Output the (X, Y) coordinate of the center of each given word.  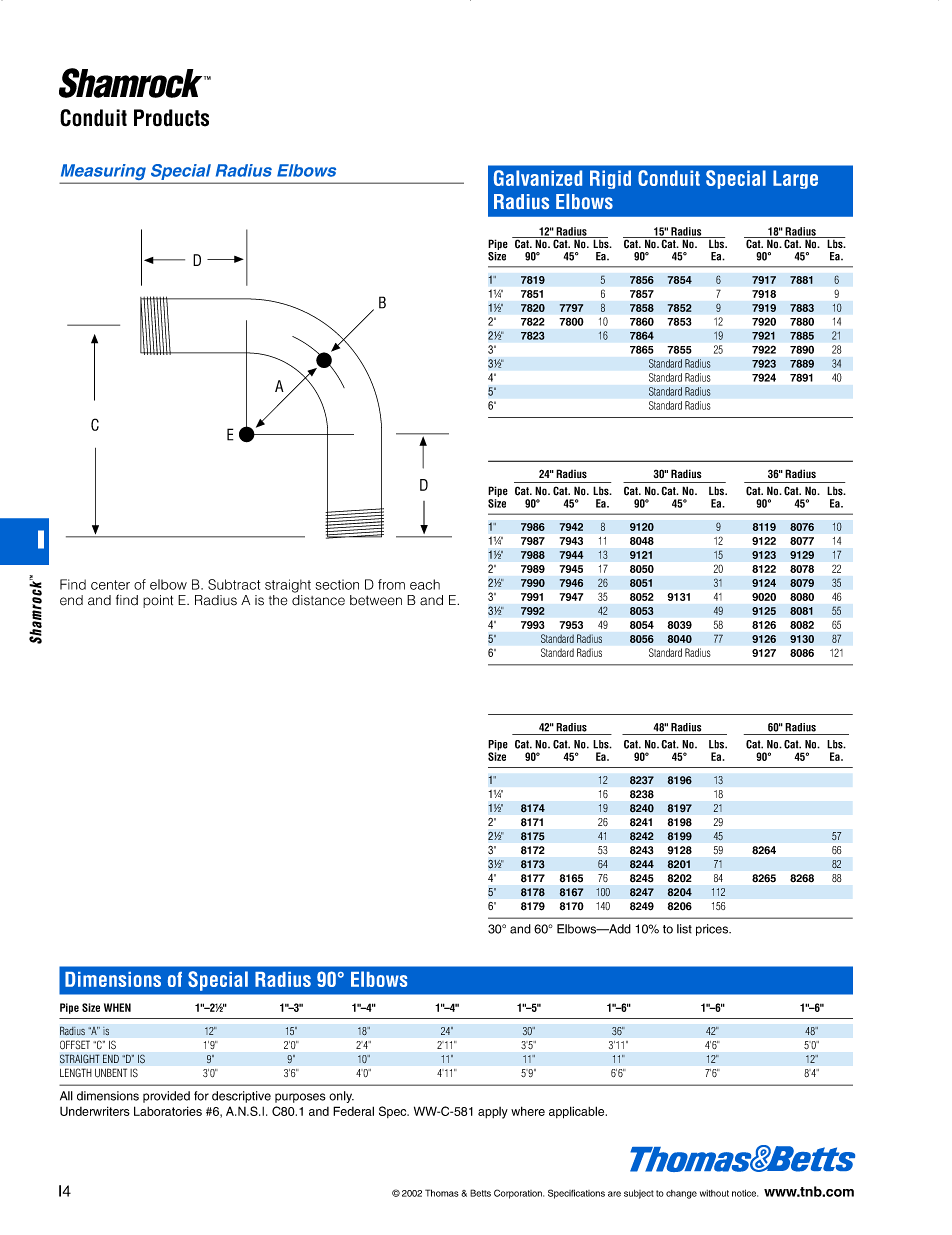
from (391, 584)
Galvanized (538, 178)
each (425, 584)
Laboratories (168, 1111)
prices (713, 930)
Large (795, 179)
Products (171, 118)
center (110, 585)
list (684, 929)
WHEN (117, 1007)
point (158, 601)
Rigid (610, 179)
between (376, 600)
